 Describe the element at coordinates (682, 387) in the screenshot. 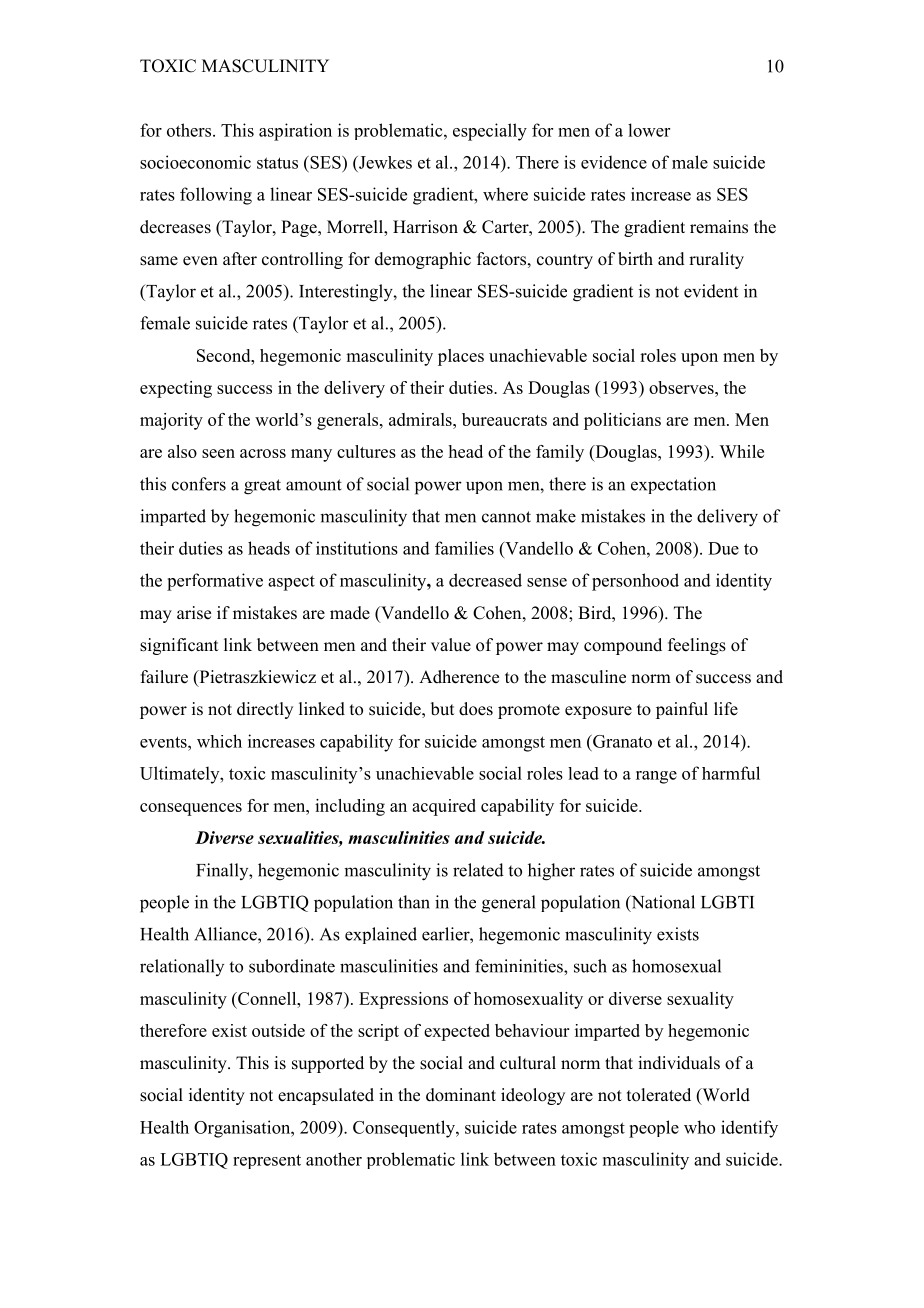

I see `observes` at that location.
